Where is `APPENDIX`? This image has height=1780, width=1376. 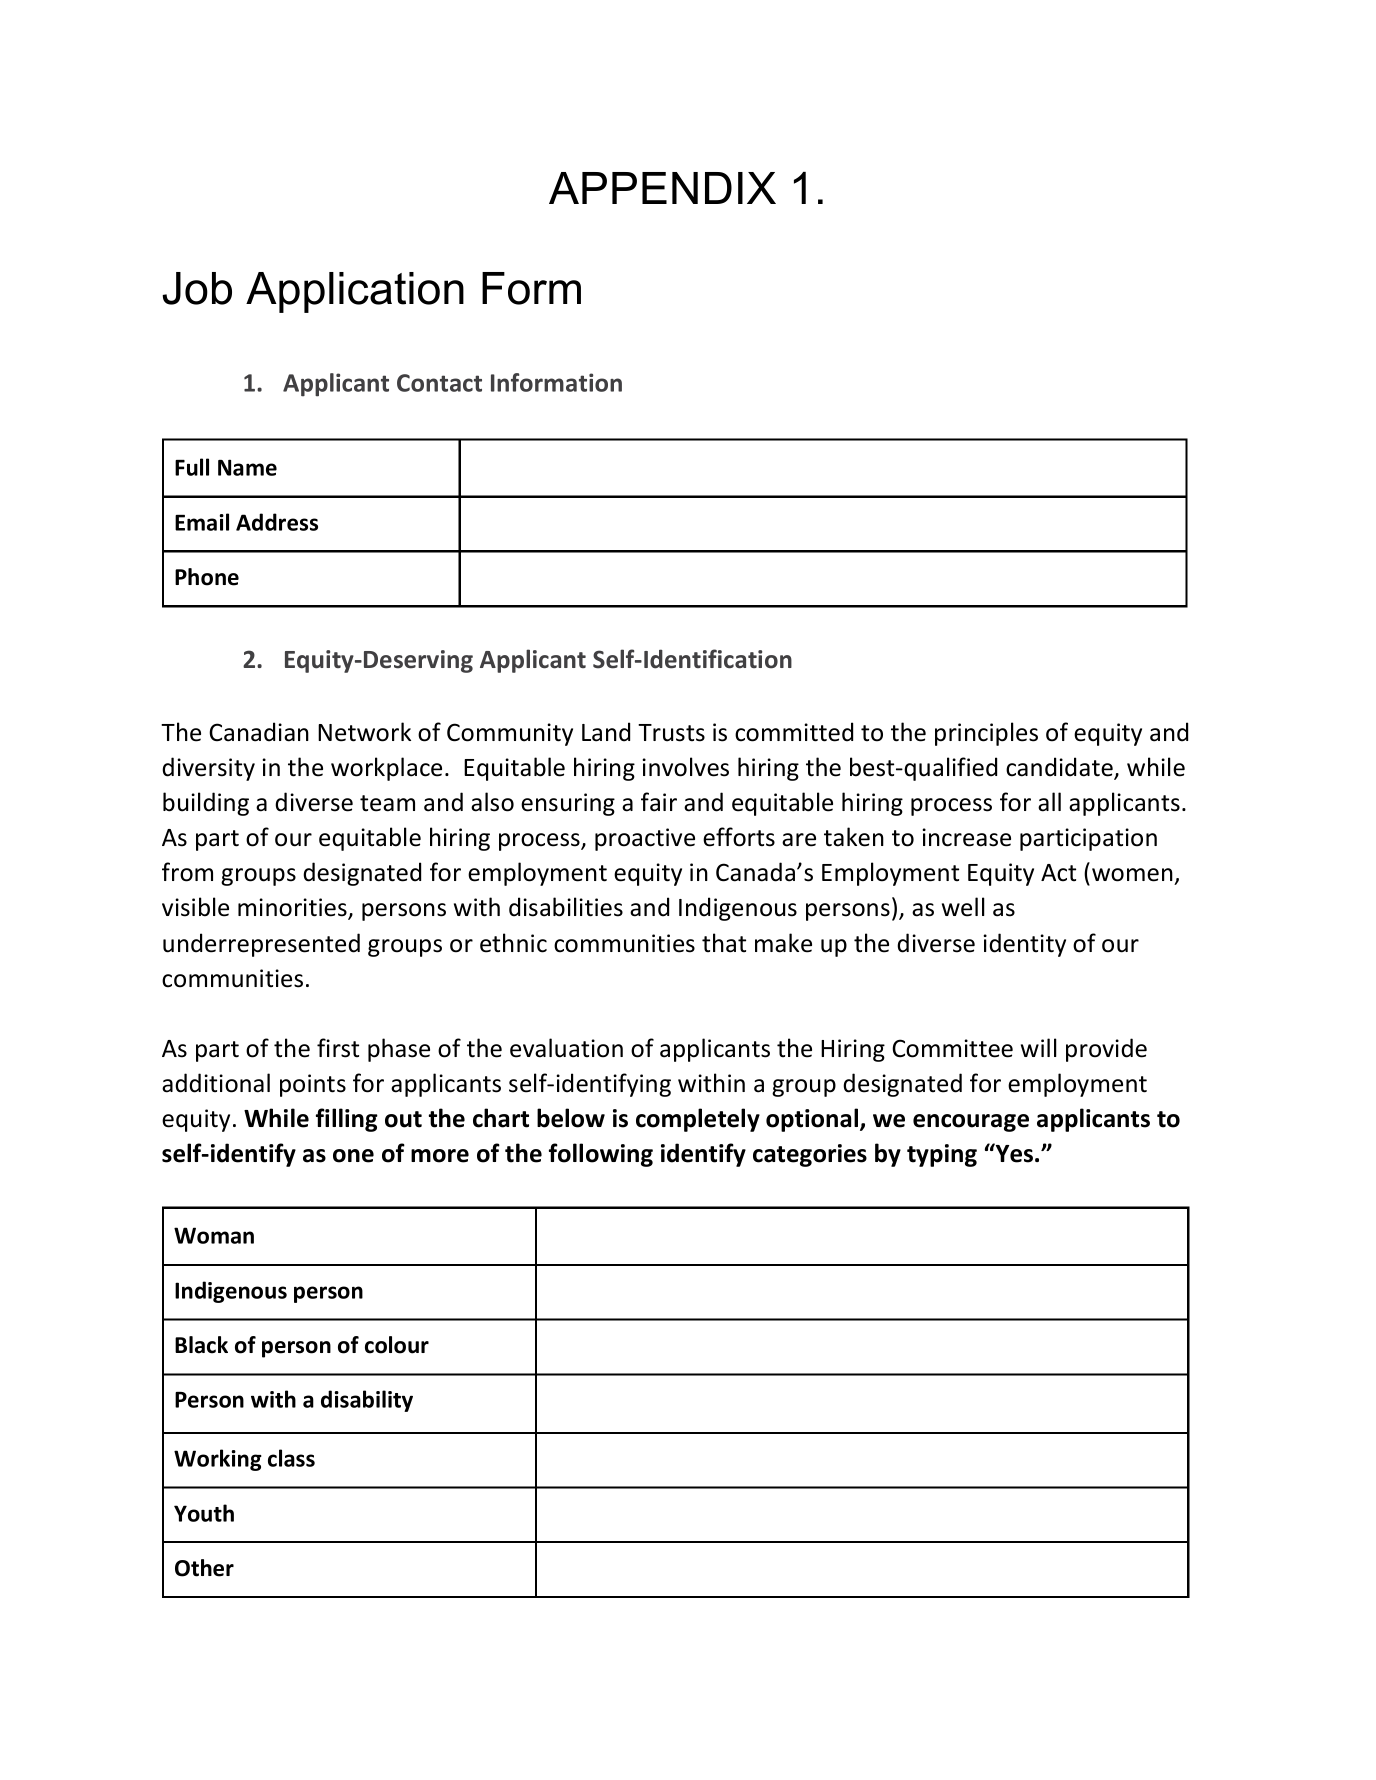
APPENDIX is located at coordinates (662, 188).
